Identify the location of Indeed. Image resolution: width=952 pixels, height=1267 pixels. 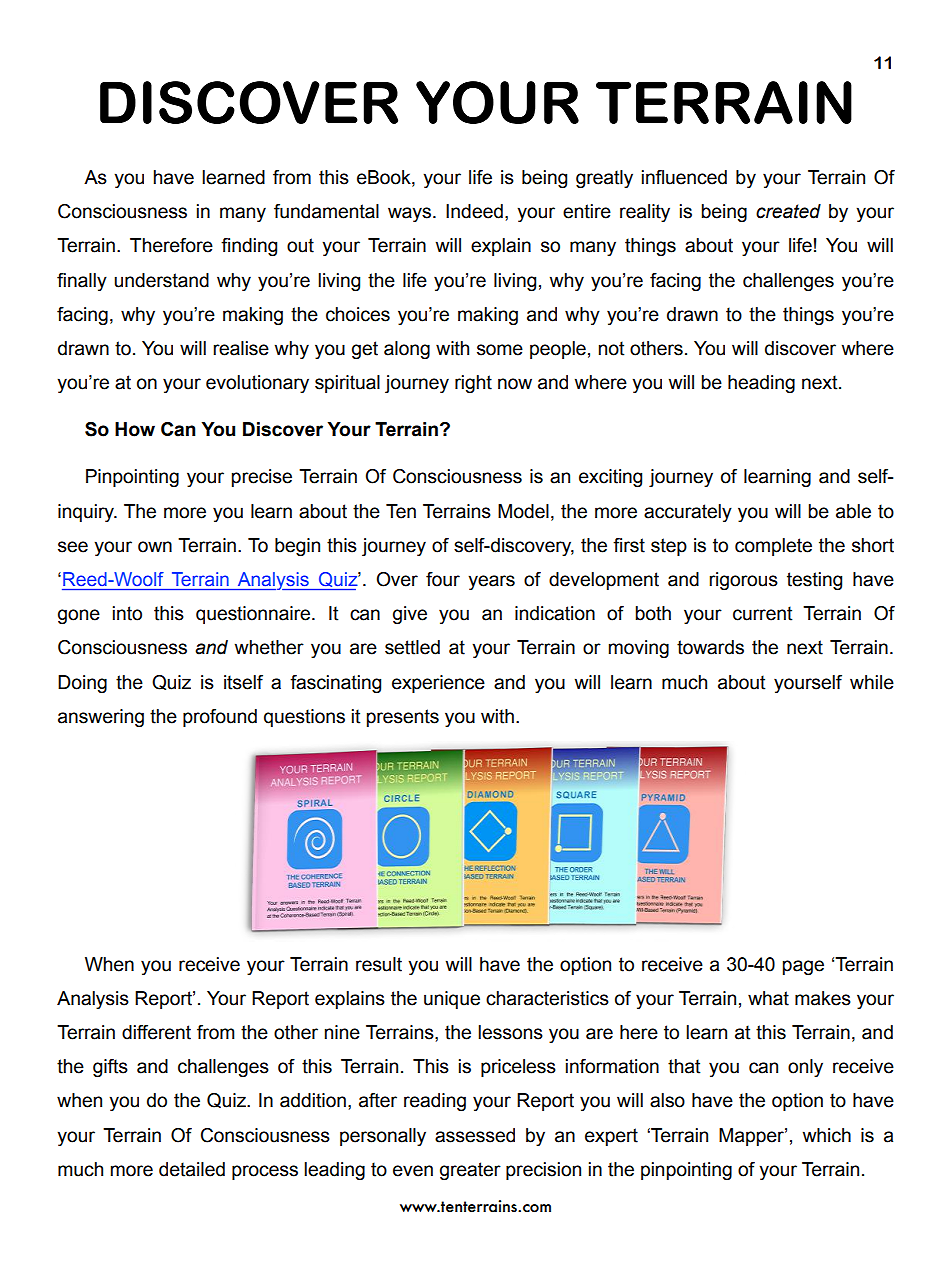
(474, 211).
